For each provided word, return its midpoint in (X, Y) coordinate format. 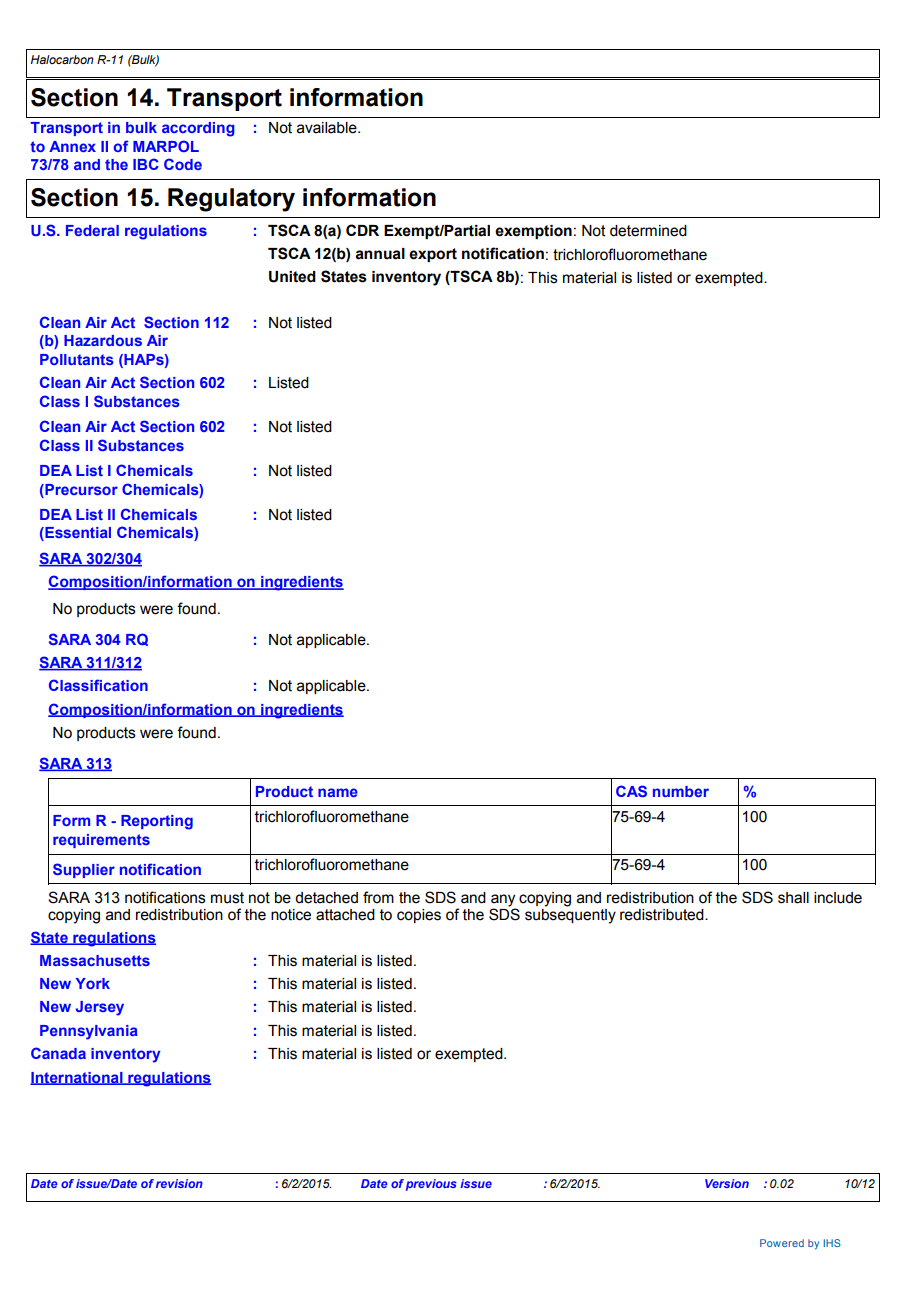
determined (648, 231)
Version (727, 1183)
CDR (362, 230)
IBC (146, 164)
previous (431, 1185)
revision (179, 1183)
